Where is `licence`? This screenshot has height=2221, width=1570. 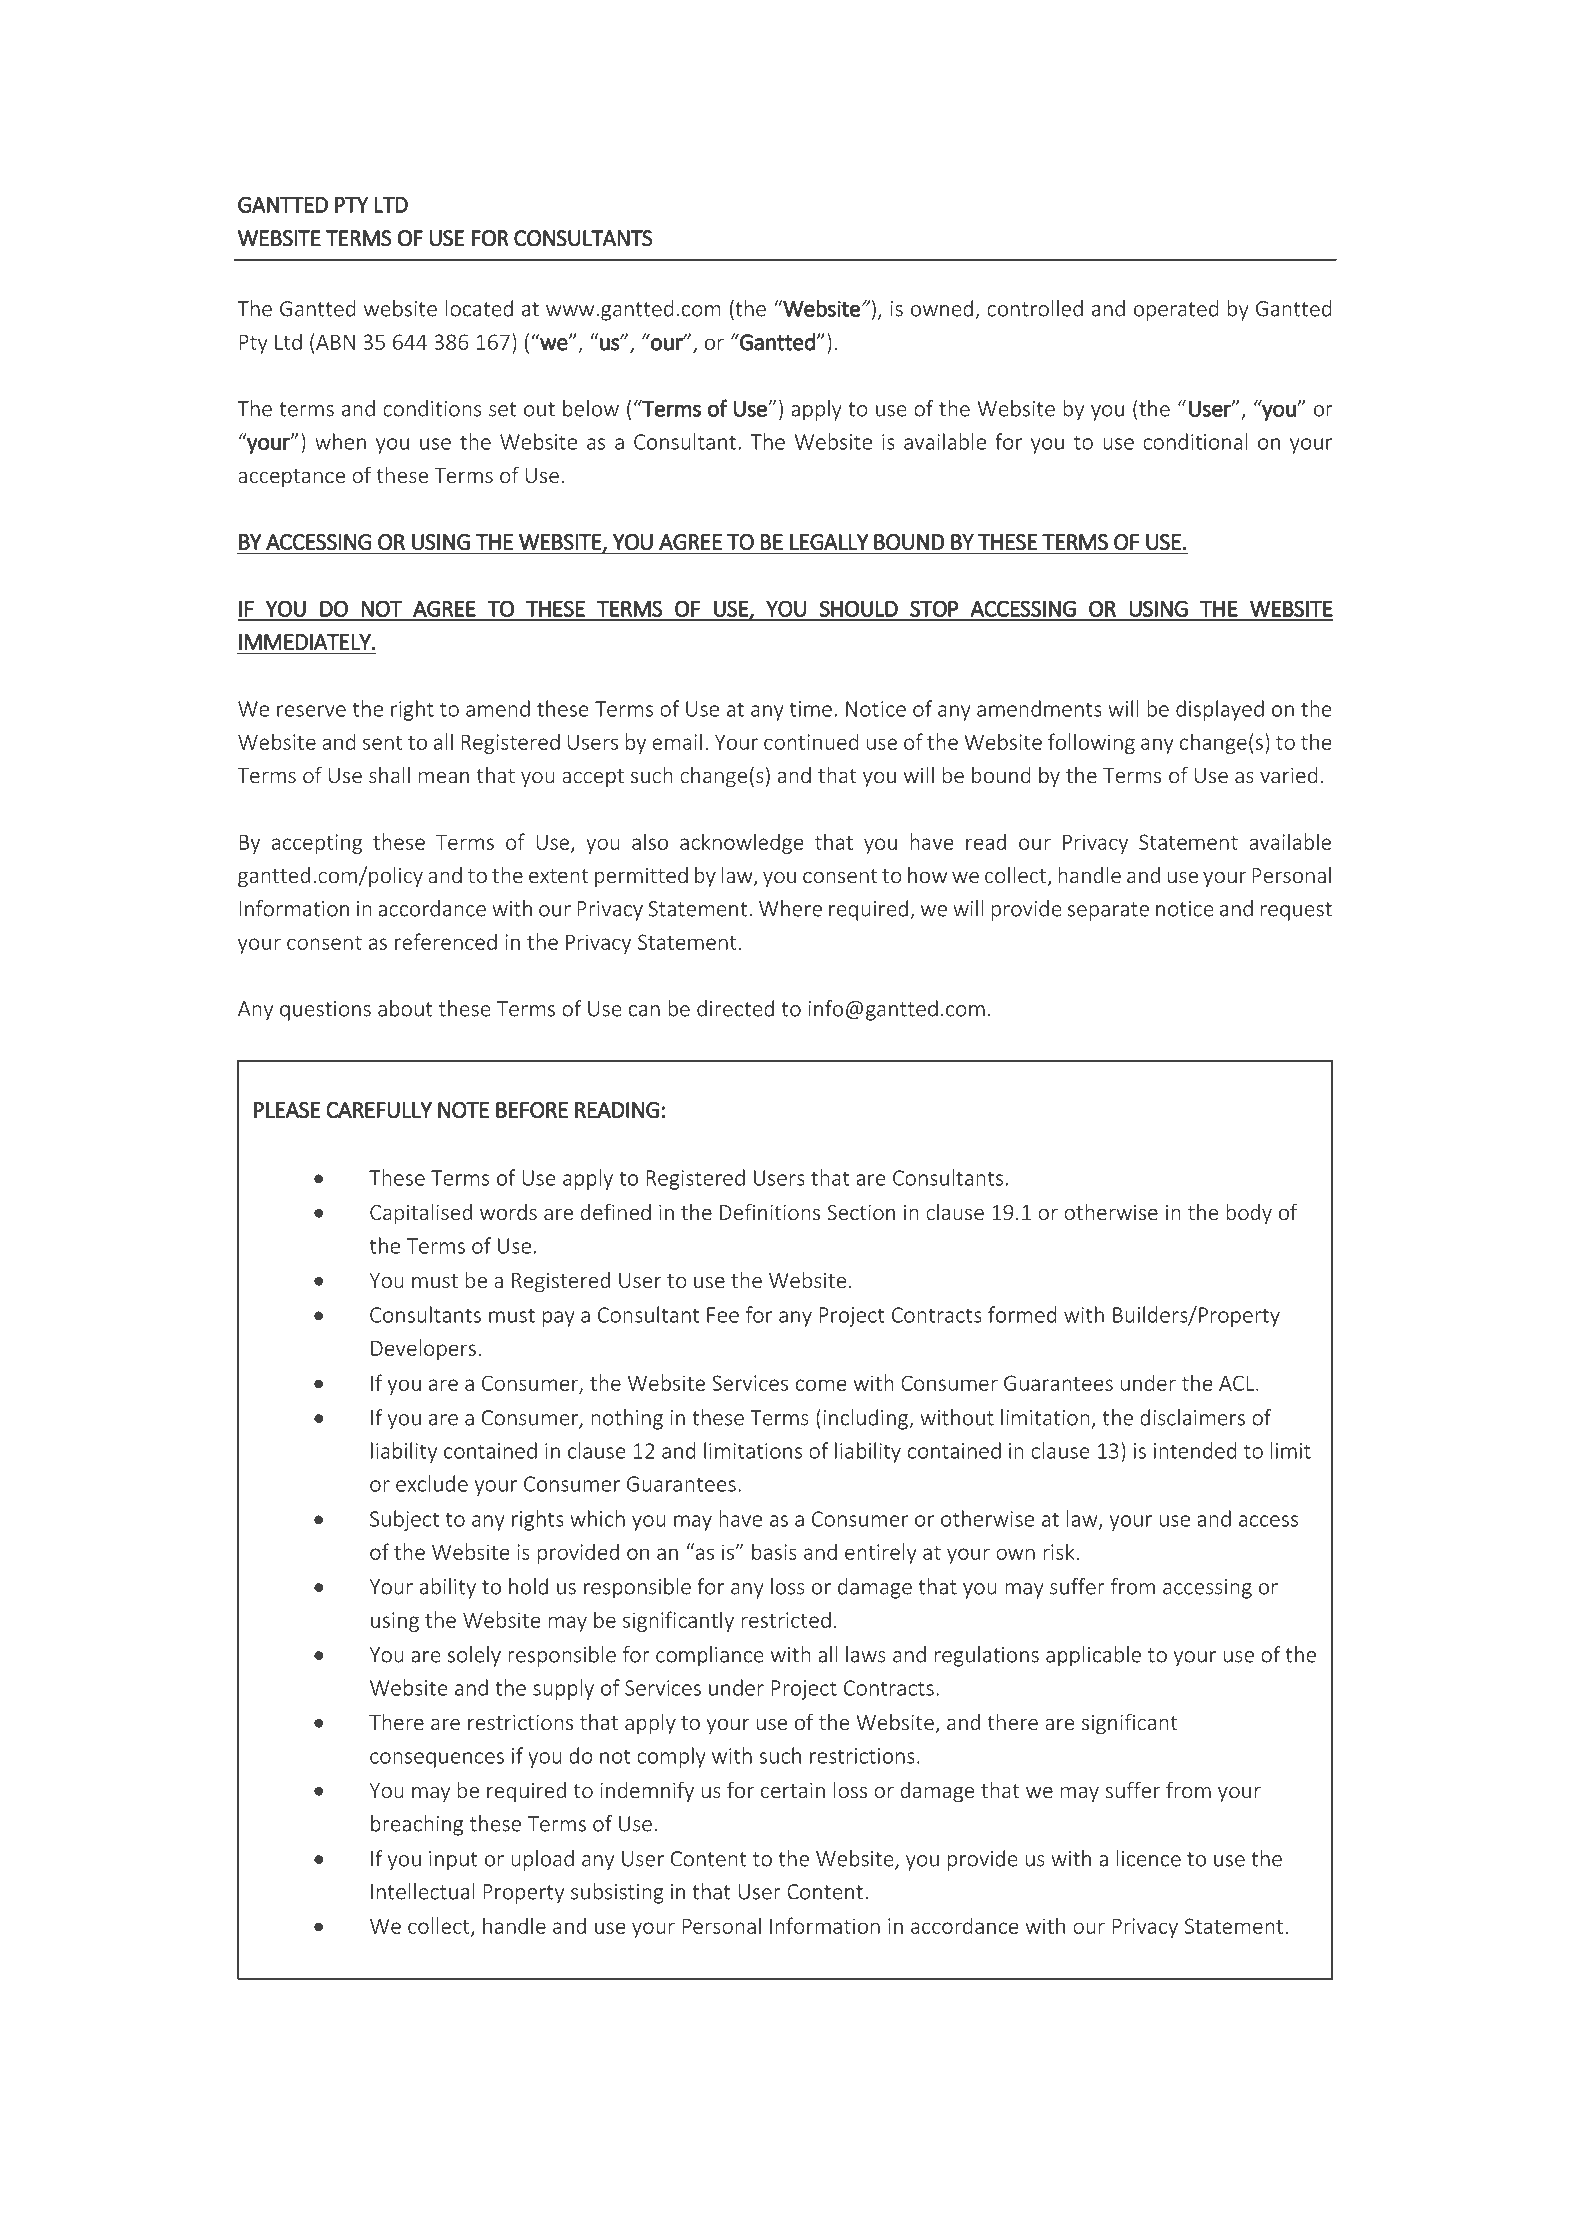 licence is located at coordinates (1149, 1858).
